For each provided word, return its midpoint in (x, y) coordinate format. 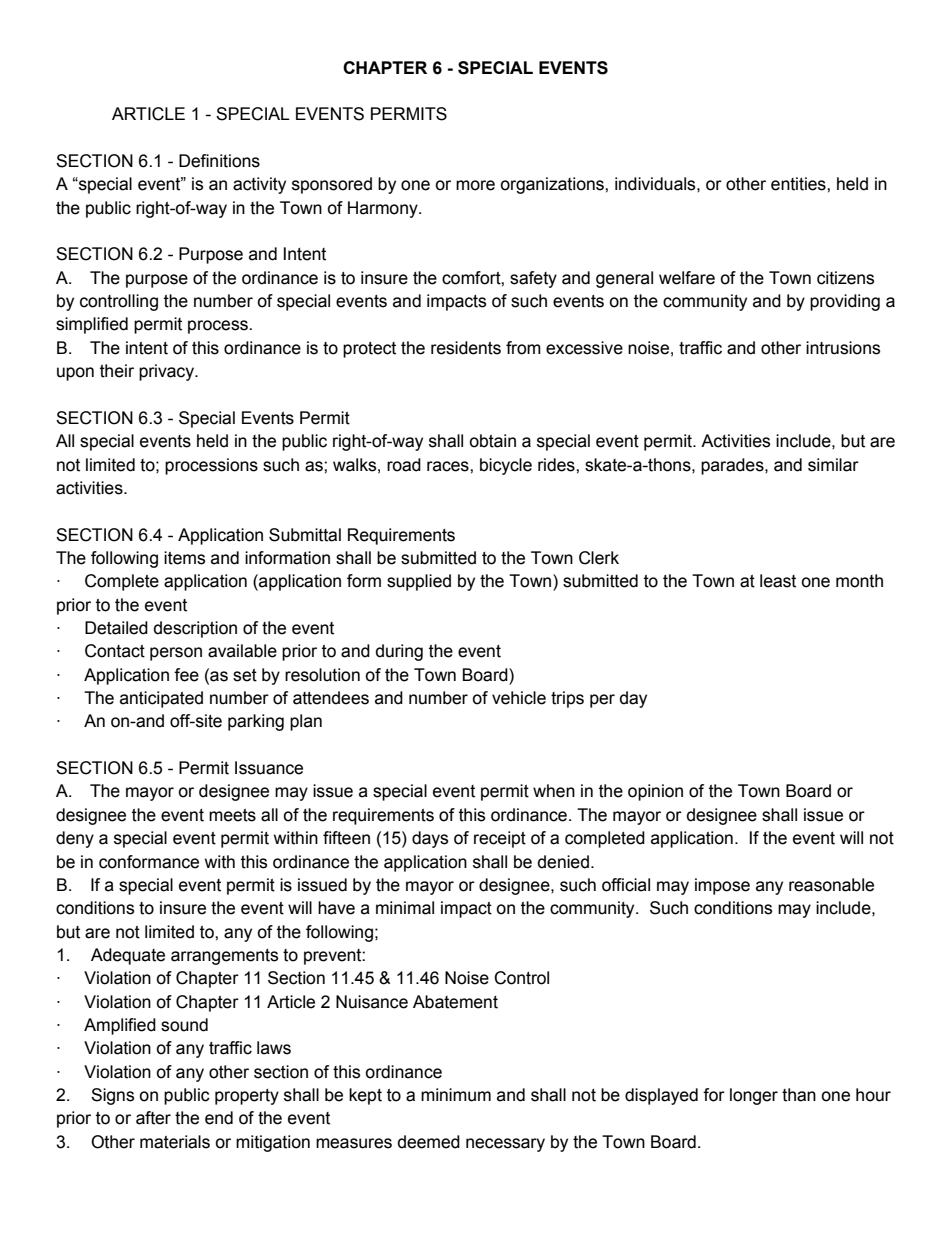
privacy (167, 372)
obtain (492, 441)
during (399, 652)
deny (75, 839)
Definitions (219, 161)
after (153, 1118)
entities (799, 184)
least (778, 581)
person (176, 654)
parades (733, 466)
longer (754, 1096)
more (475, 185)
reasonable (831, 885)
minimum (456, 1095)
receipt (500, 839)
